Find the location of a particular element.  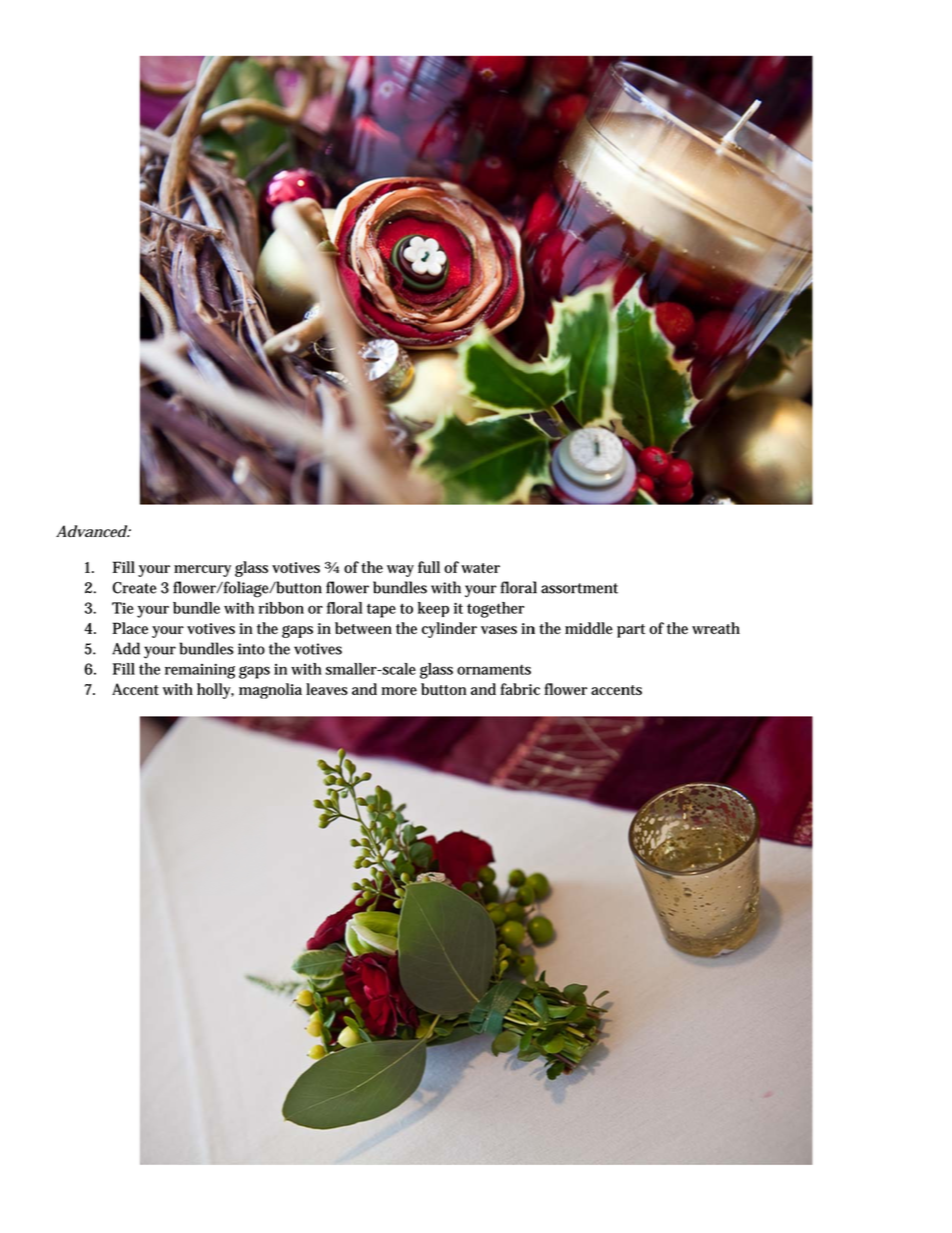

into is located at coordinates (251, 649).
